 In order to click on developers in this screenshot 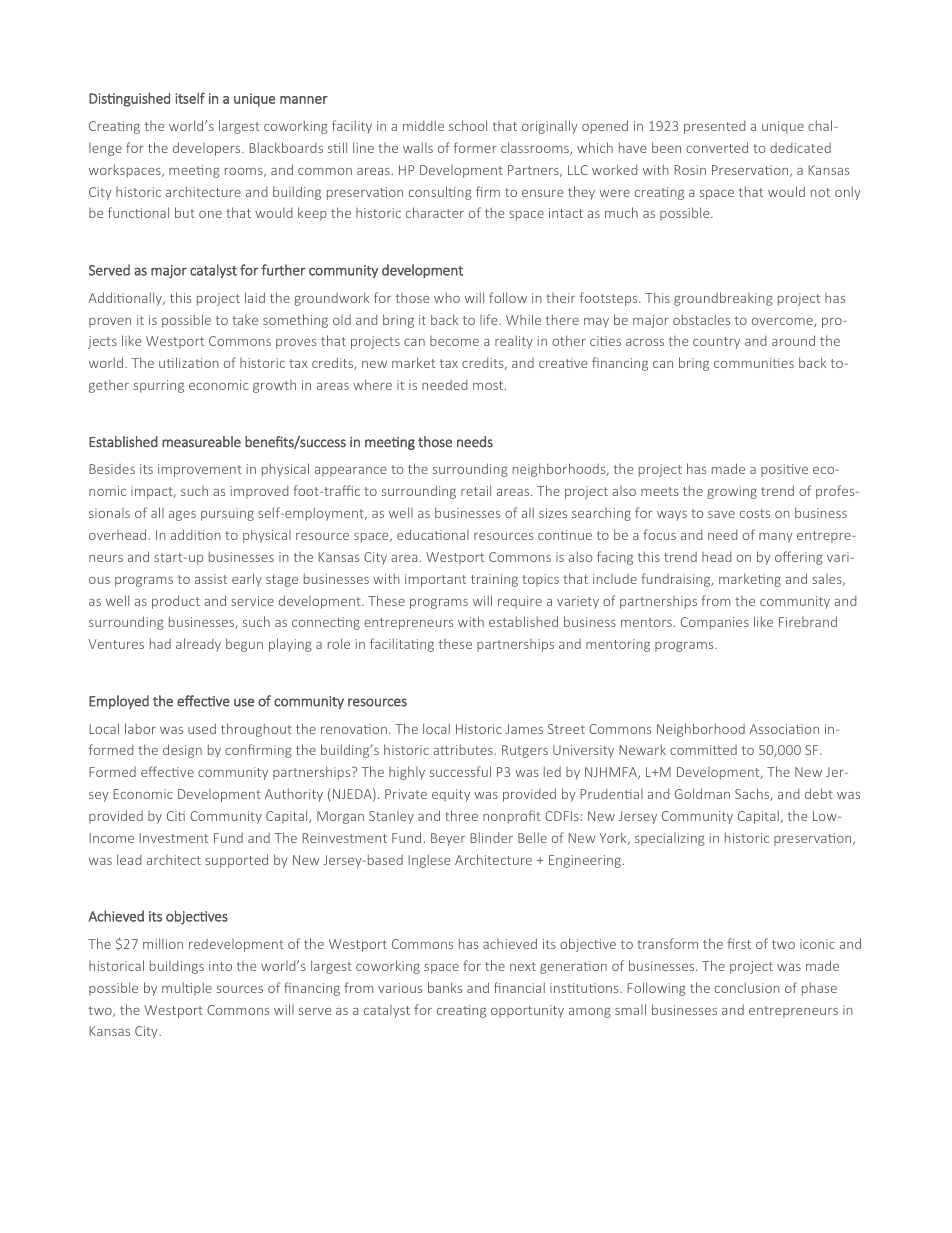, I will do `click(208, 149)`.
